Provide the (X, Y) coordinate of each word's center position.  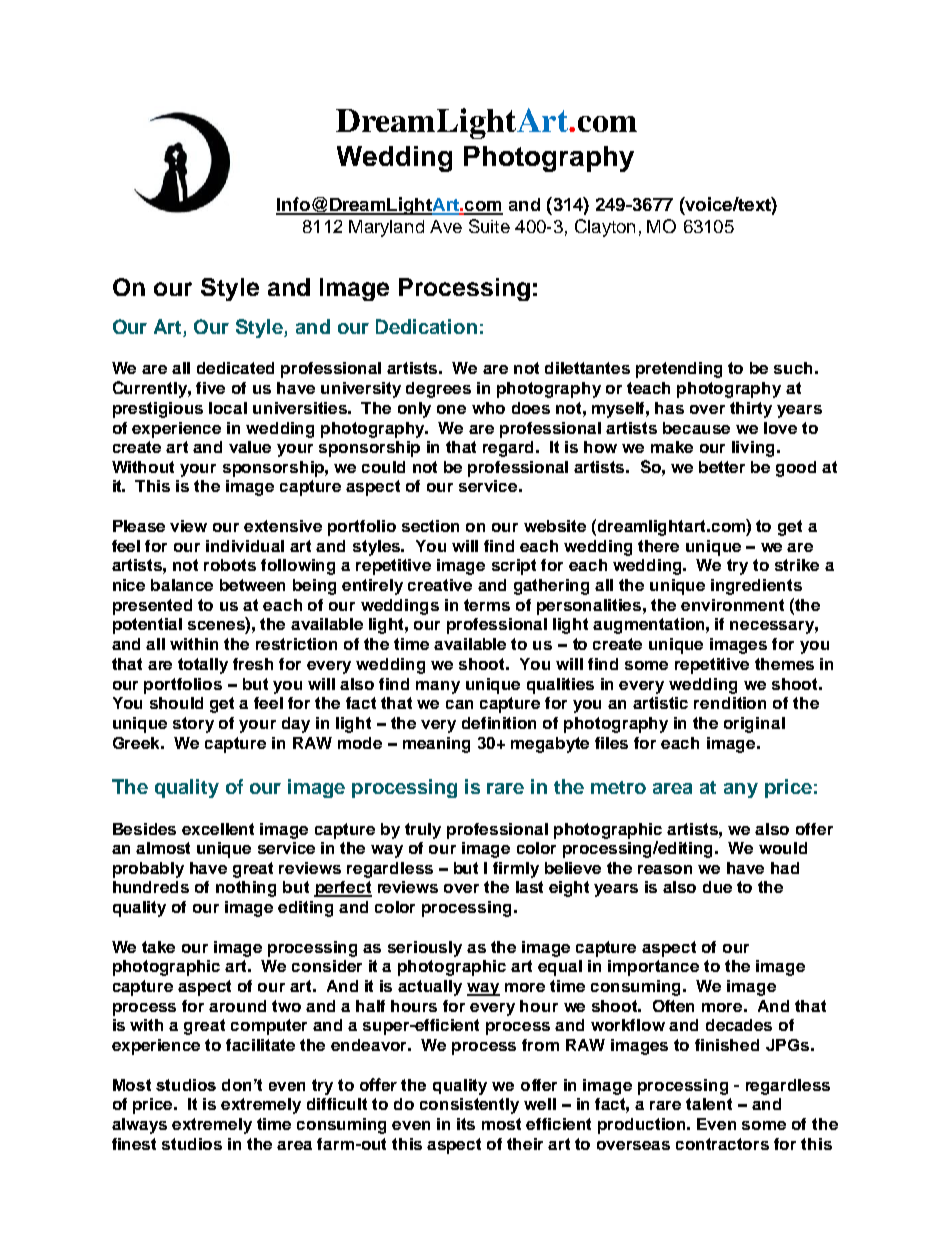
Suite (489, 226)
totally (203, 666)
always (139, 1126)
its (466, 1124)
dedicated (235, 368)
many (438, 687)
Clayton (605, 228)
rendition (730, 703)
